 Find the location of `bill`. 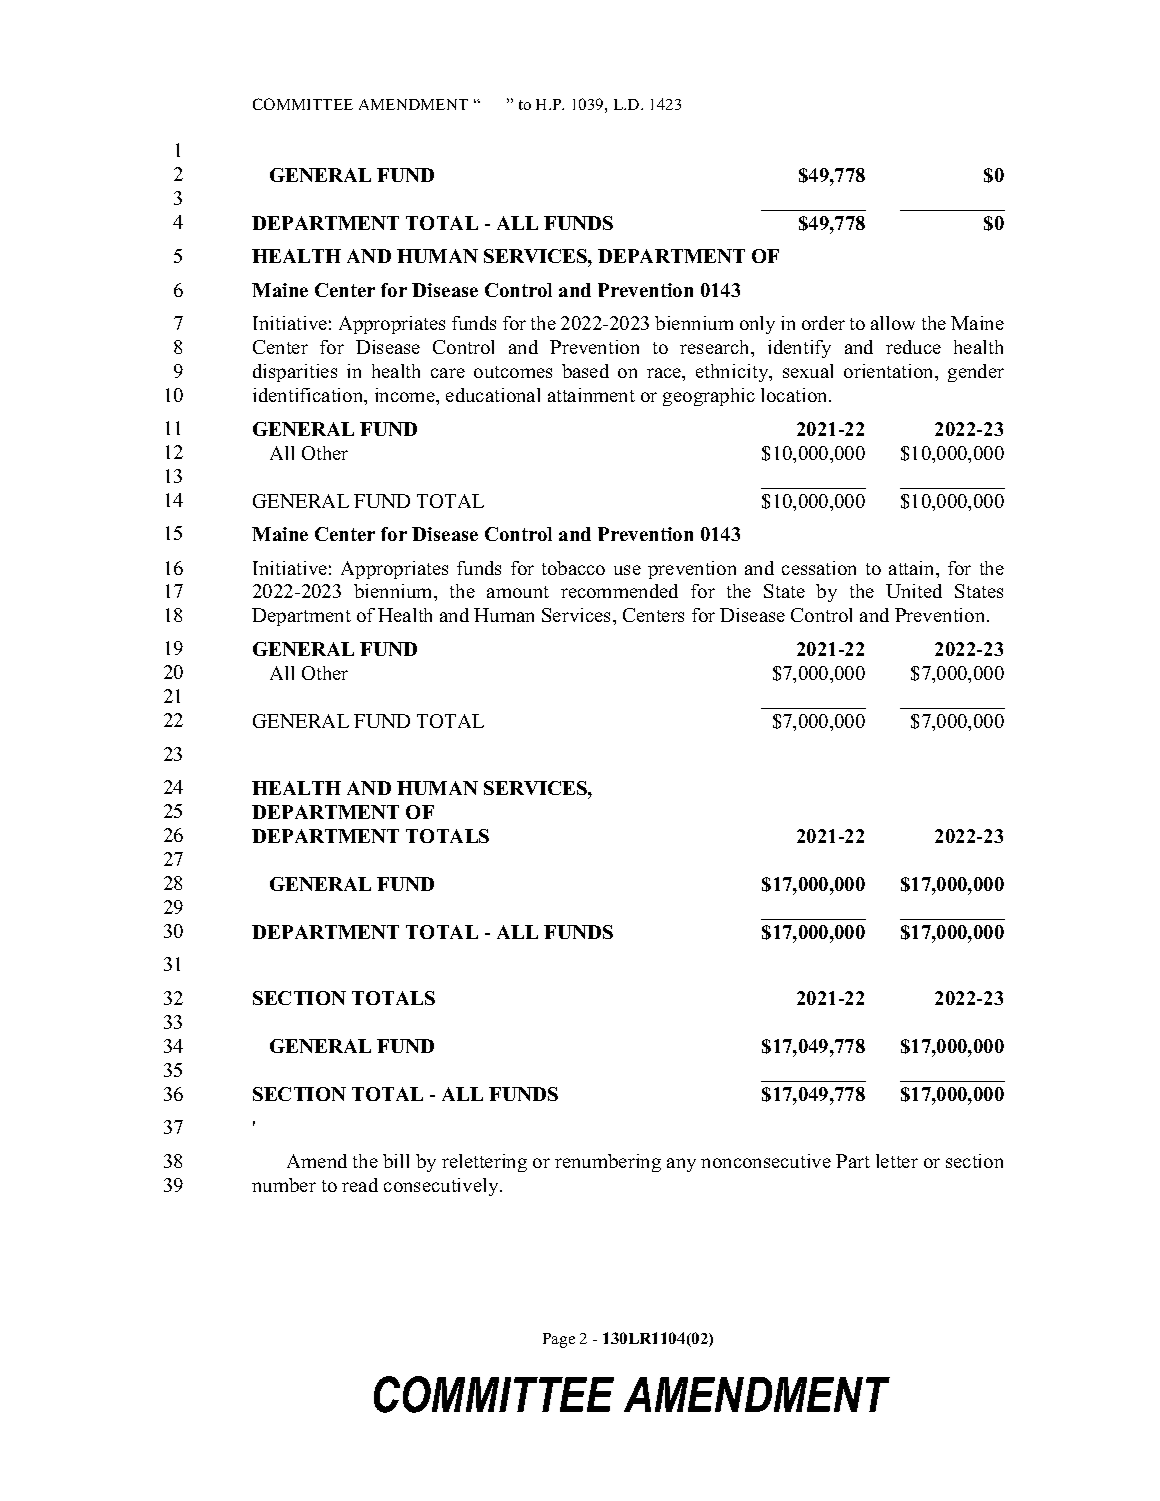

bill is located at coordinates (396, 1161).
